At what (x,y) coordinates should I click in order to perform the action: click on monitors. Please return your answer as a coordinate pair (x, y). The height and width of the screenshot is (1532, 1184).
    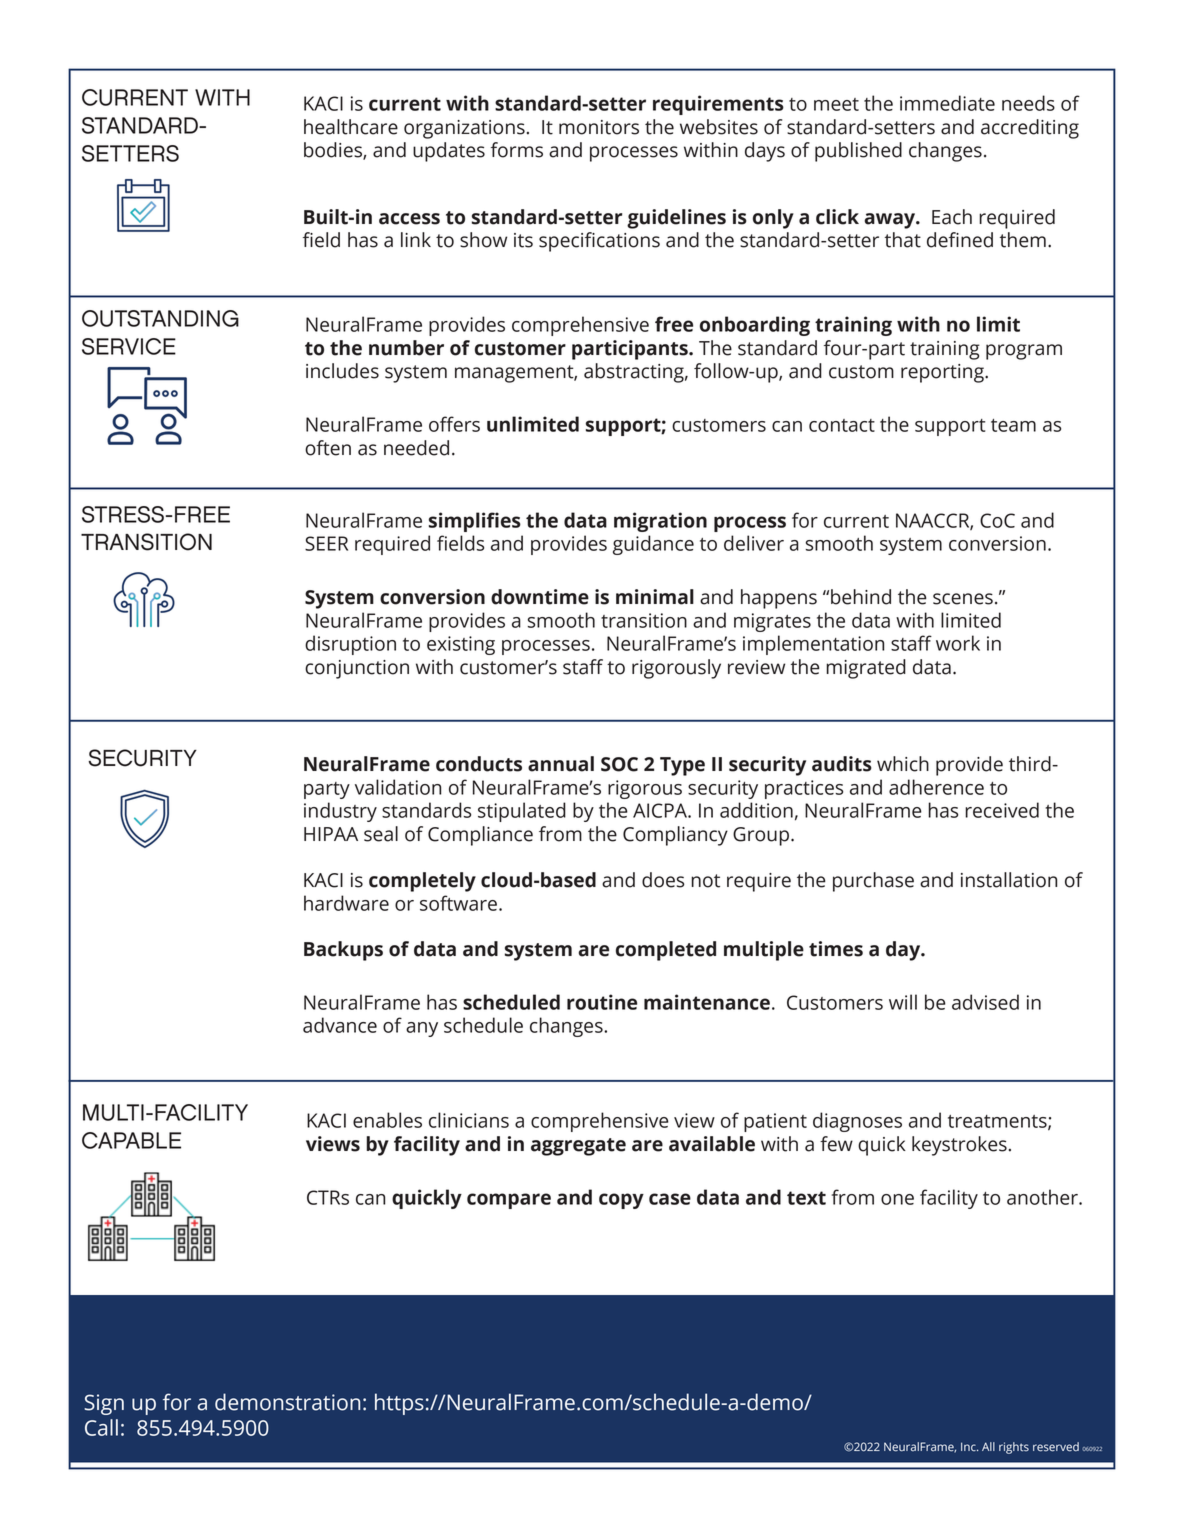
    Looking at the image, I should click on (599, 127).
